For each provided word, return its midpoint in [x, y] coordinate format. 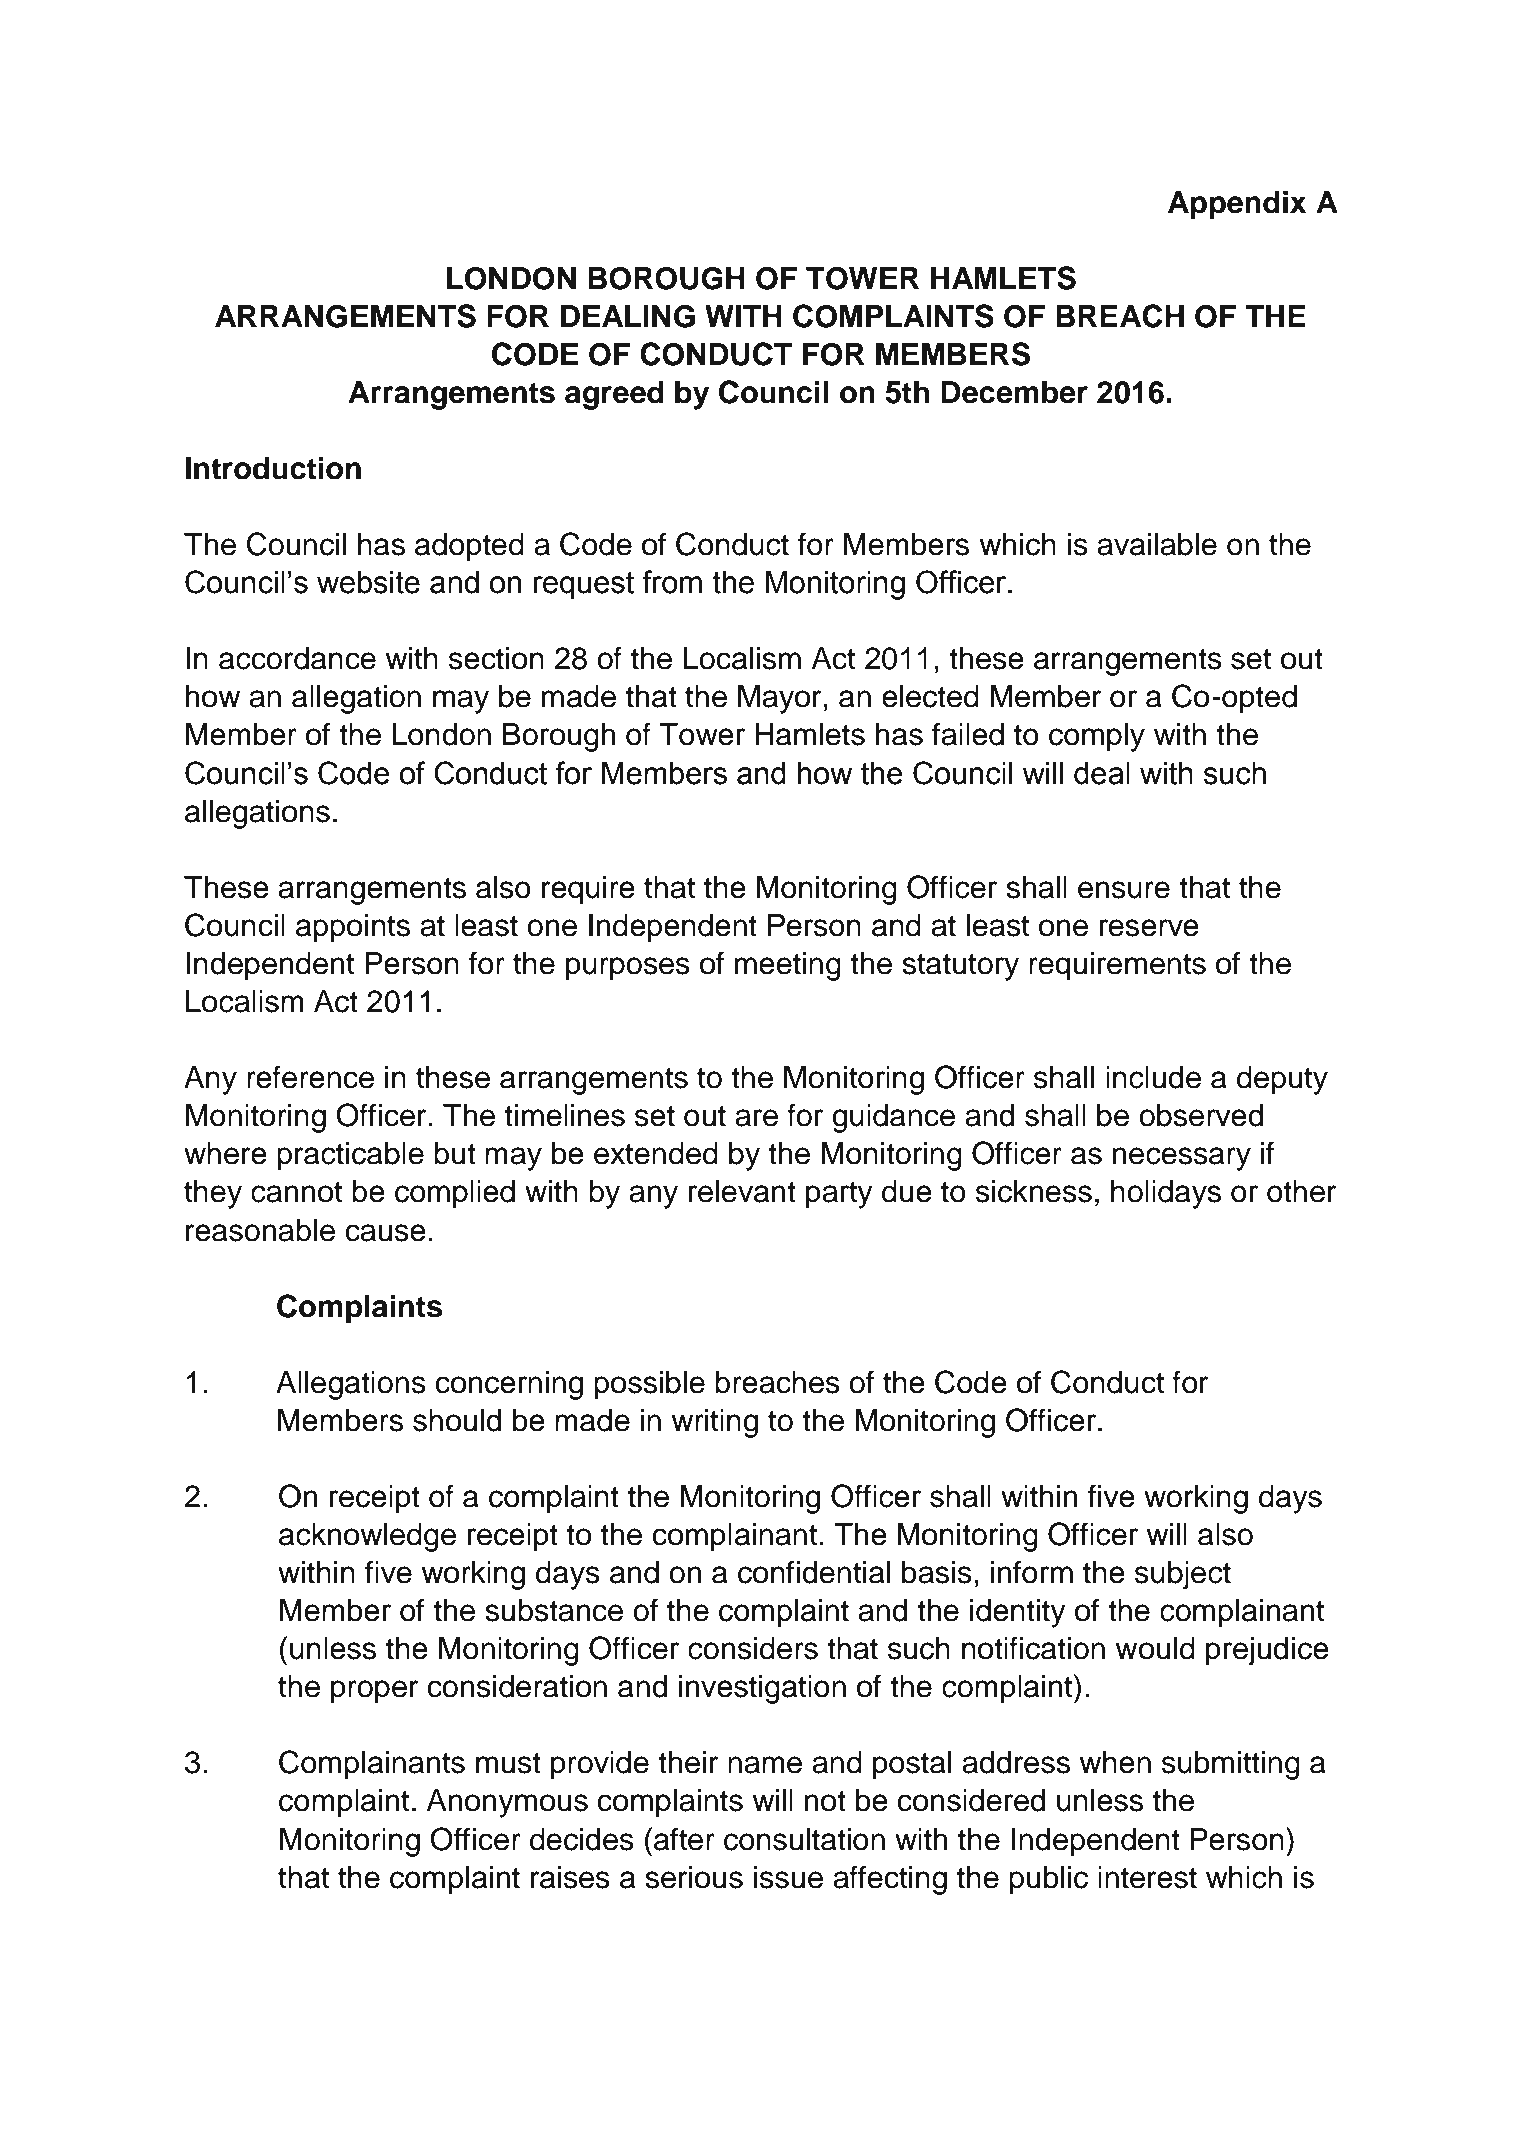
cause [385, 1233]
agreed [614, 395]
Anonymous [507, 1803]
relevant [742, 1191]
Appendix [1237, 205]
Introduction [273, 468]
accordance [297, 658]
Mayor [779, 699]
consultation [804, 1839]
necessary [1182, 1159]
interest [1147, 1877]
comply [1097, 737]
